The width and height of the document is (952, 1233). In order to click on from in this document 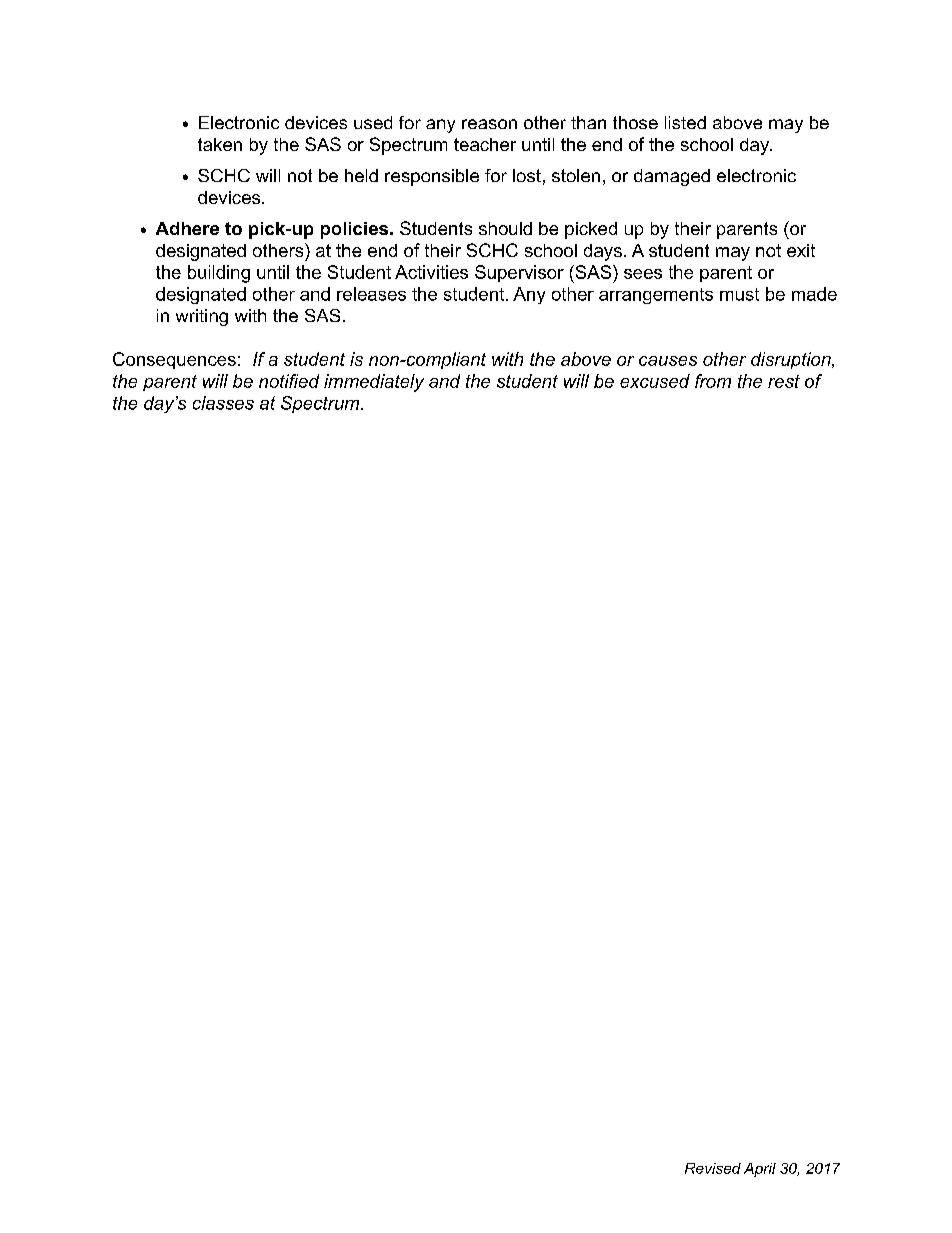, I will do `click(713, 381)`.
